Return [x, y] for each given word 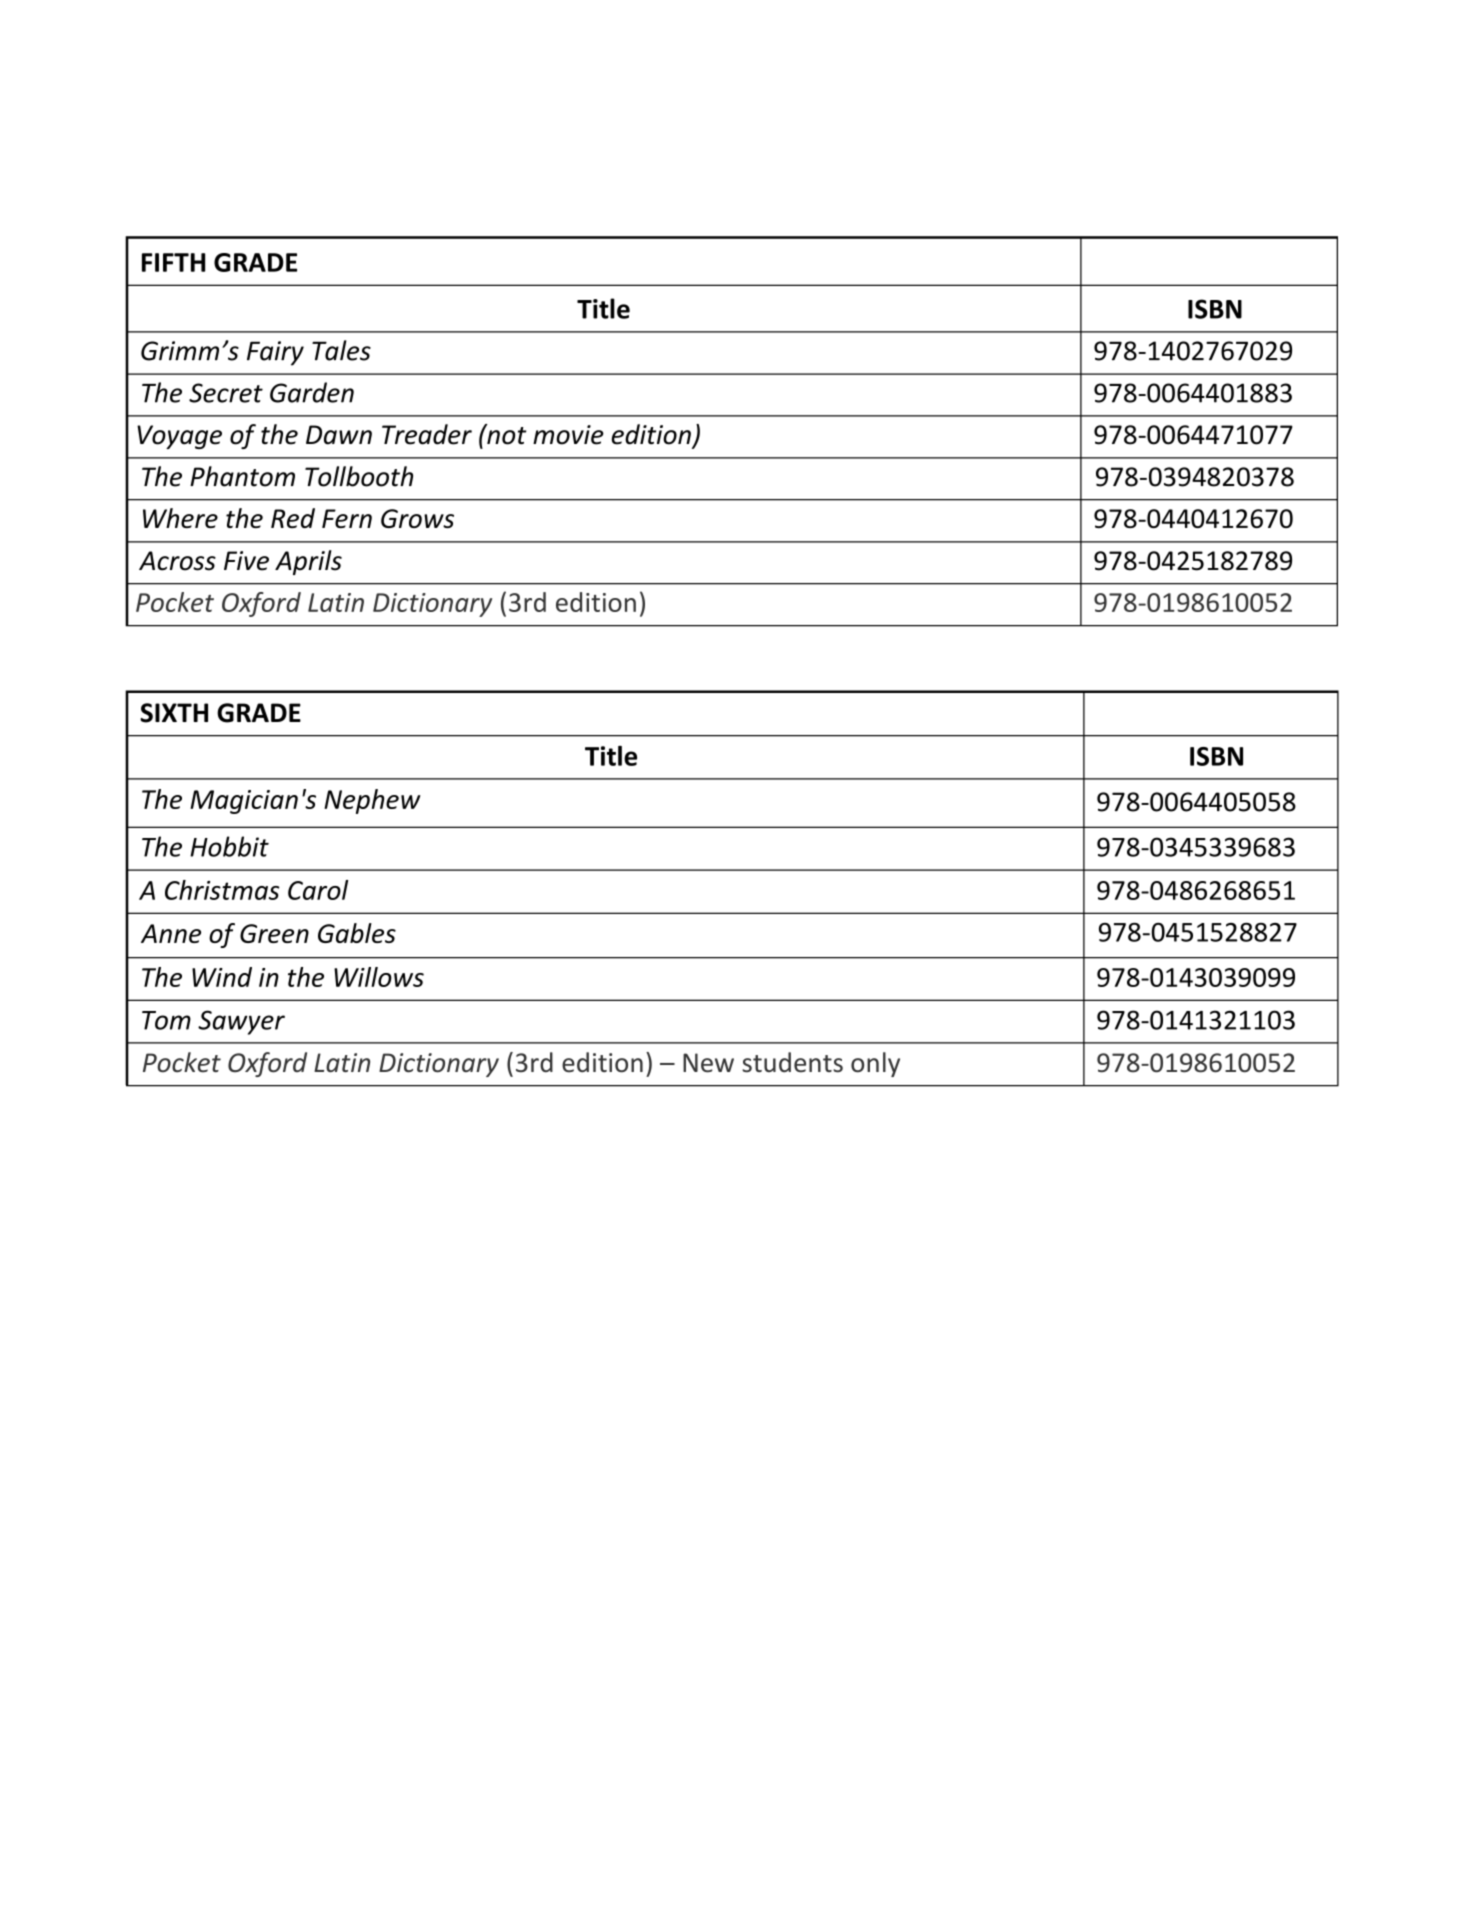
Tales [341, 350]
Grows [417, 518]
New [708, 1063]
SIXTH [174, 713]
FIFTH [173, 262]
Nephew [372, 801]
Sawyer [241, 1022]
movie [568, 435]
